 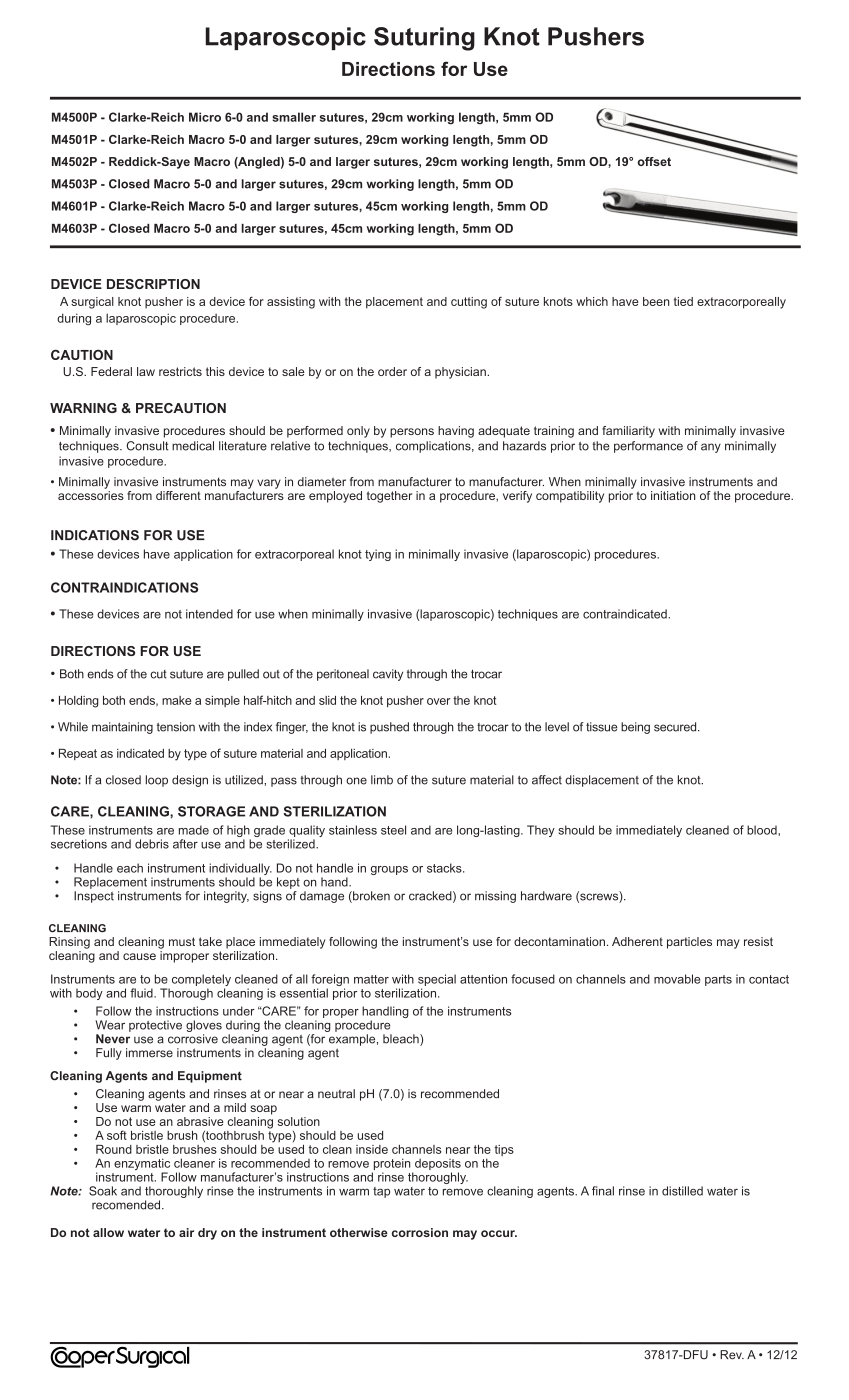 What do you see at coordinates (424, 39) in the screenshot?
I see `Suturing` at bounding box center [424, 39].
